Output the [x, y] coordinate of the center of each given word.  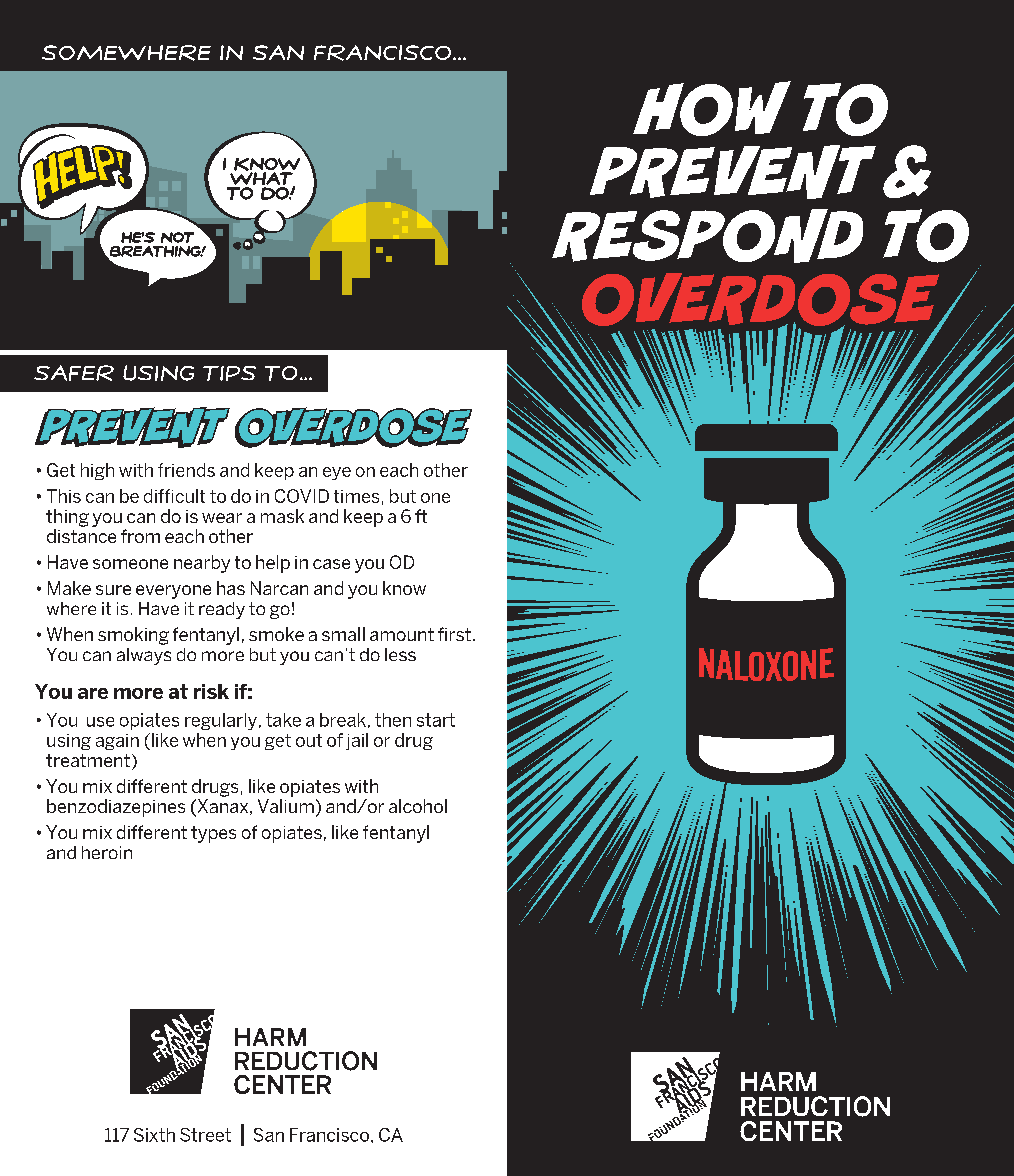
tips [229, 373]
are [93, 693]
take [283, 720]
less [400, 654]
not [177, 237]
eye [337, 473]
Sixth [154, 1135]
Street [205, 1135]
